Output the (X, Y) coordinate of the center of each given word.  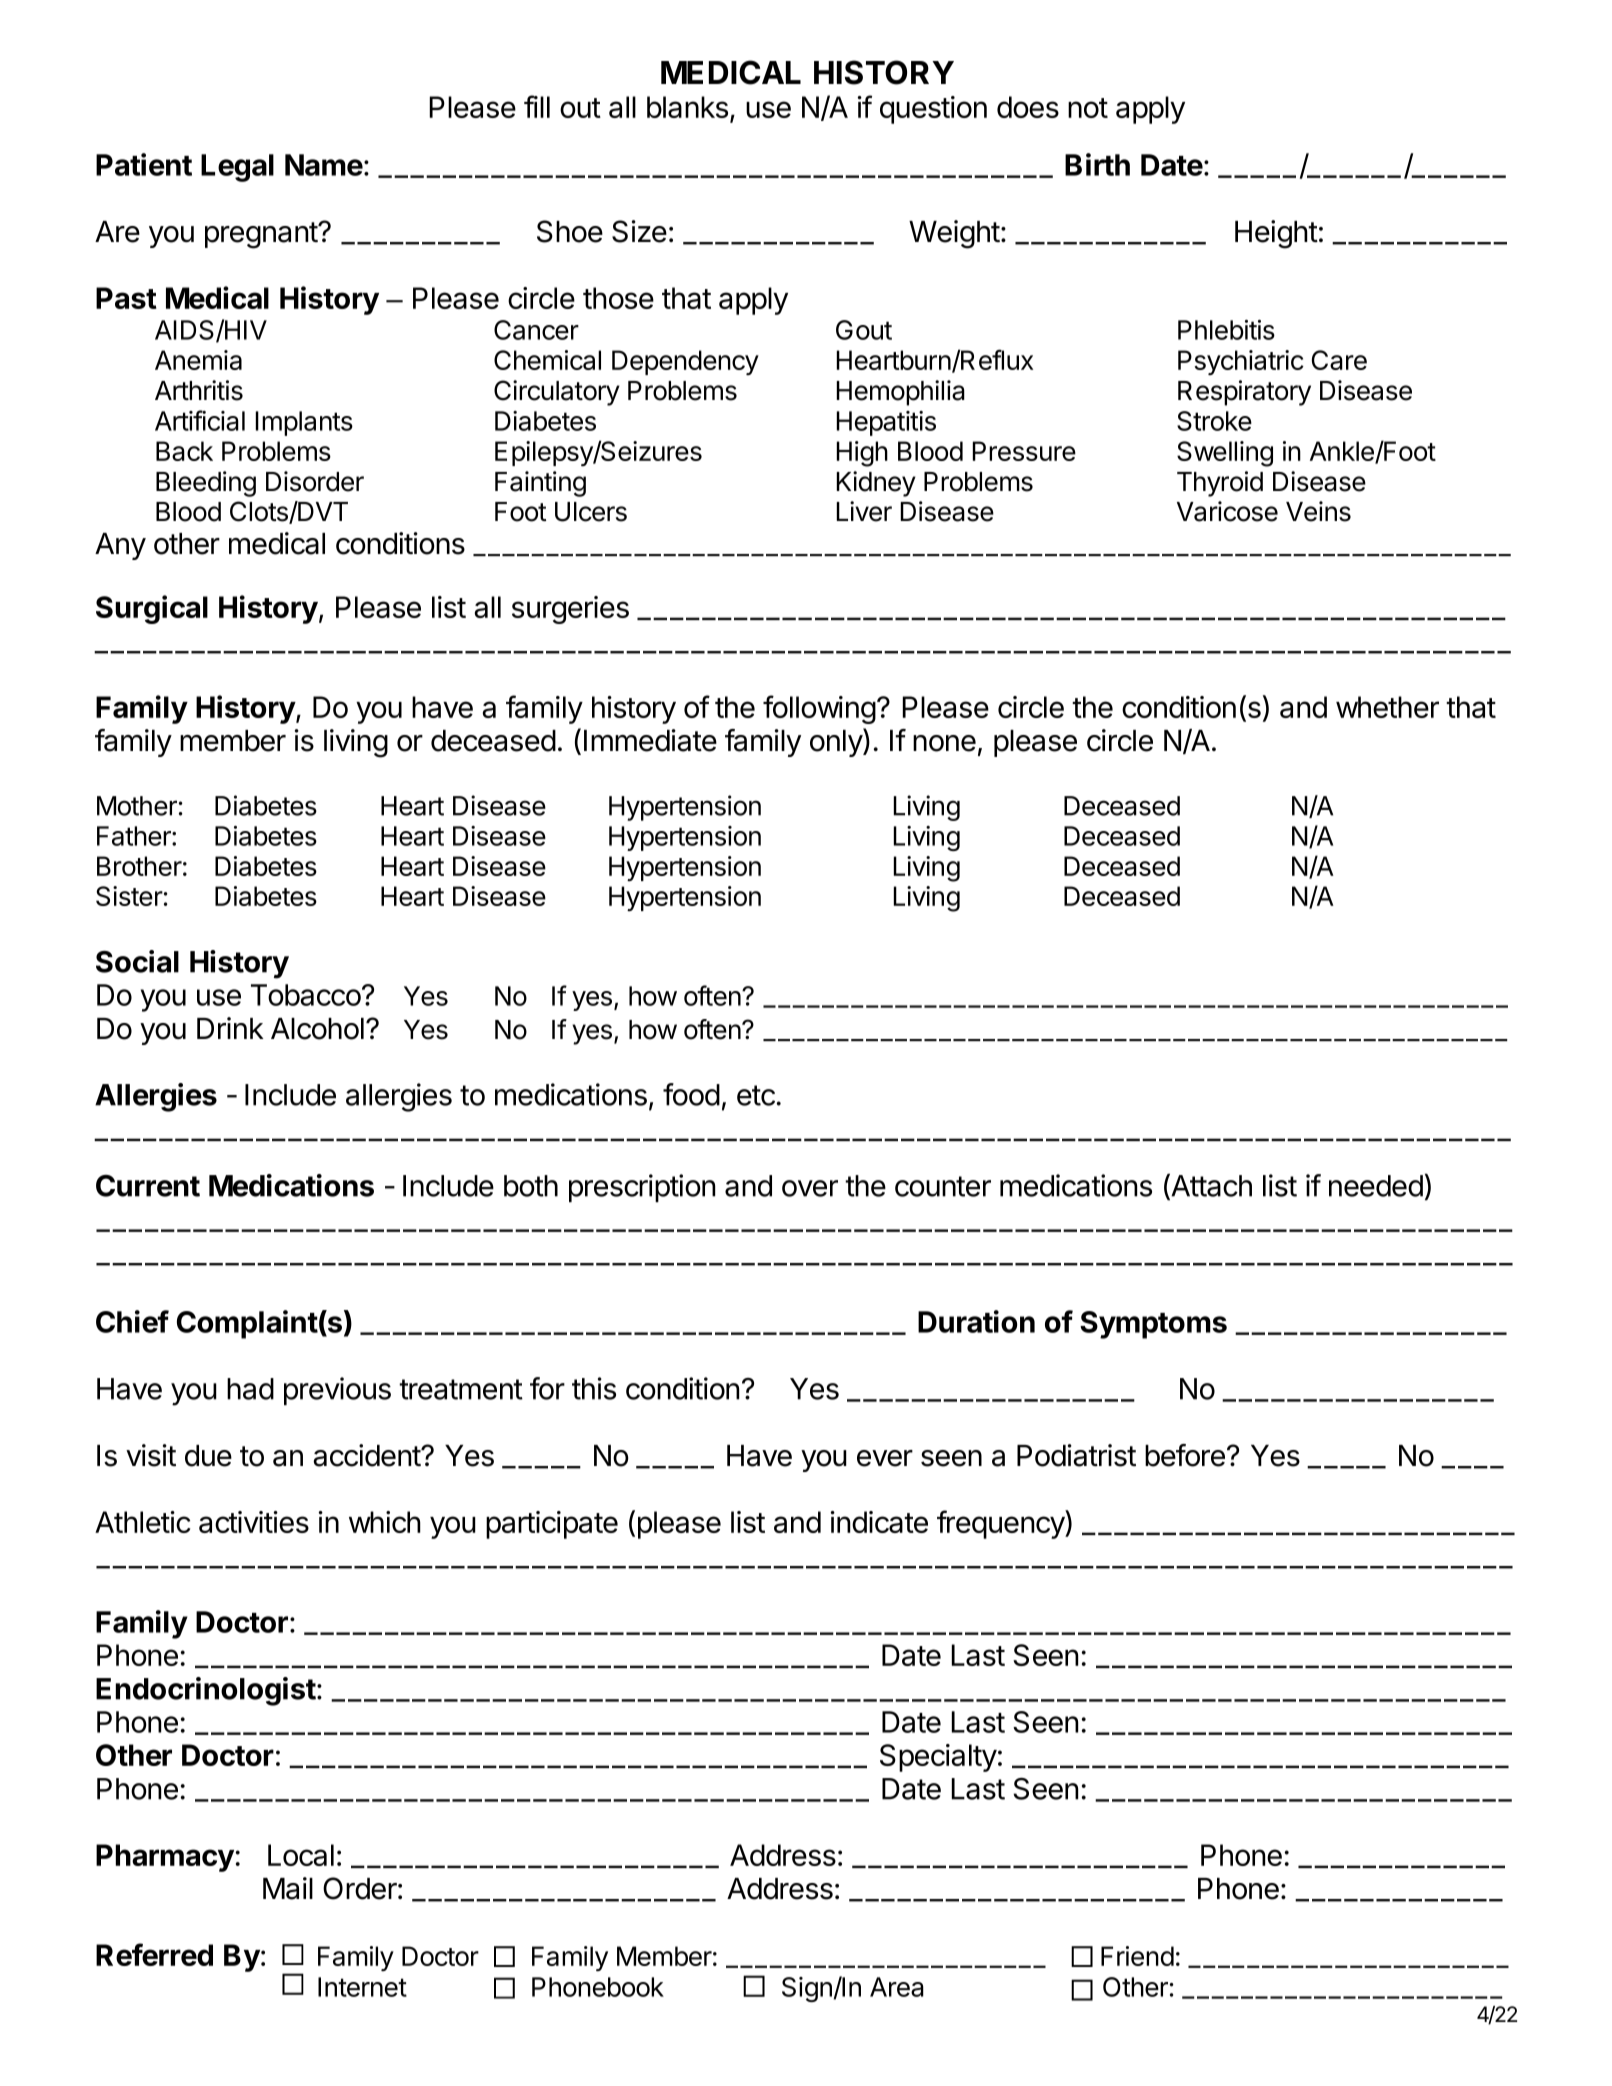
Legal (237, 168)
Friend (1137, 1956)
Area (897, 1987)
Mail (288, 1888)
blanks (687, 107)
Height (1276, 234)
